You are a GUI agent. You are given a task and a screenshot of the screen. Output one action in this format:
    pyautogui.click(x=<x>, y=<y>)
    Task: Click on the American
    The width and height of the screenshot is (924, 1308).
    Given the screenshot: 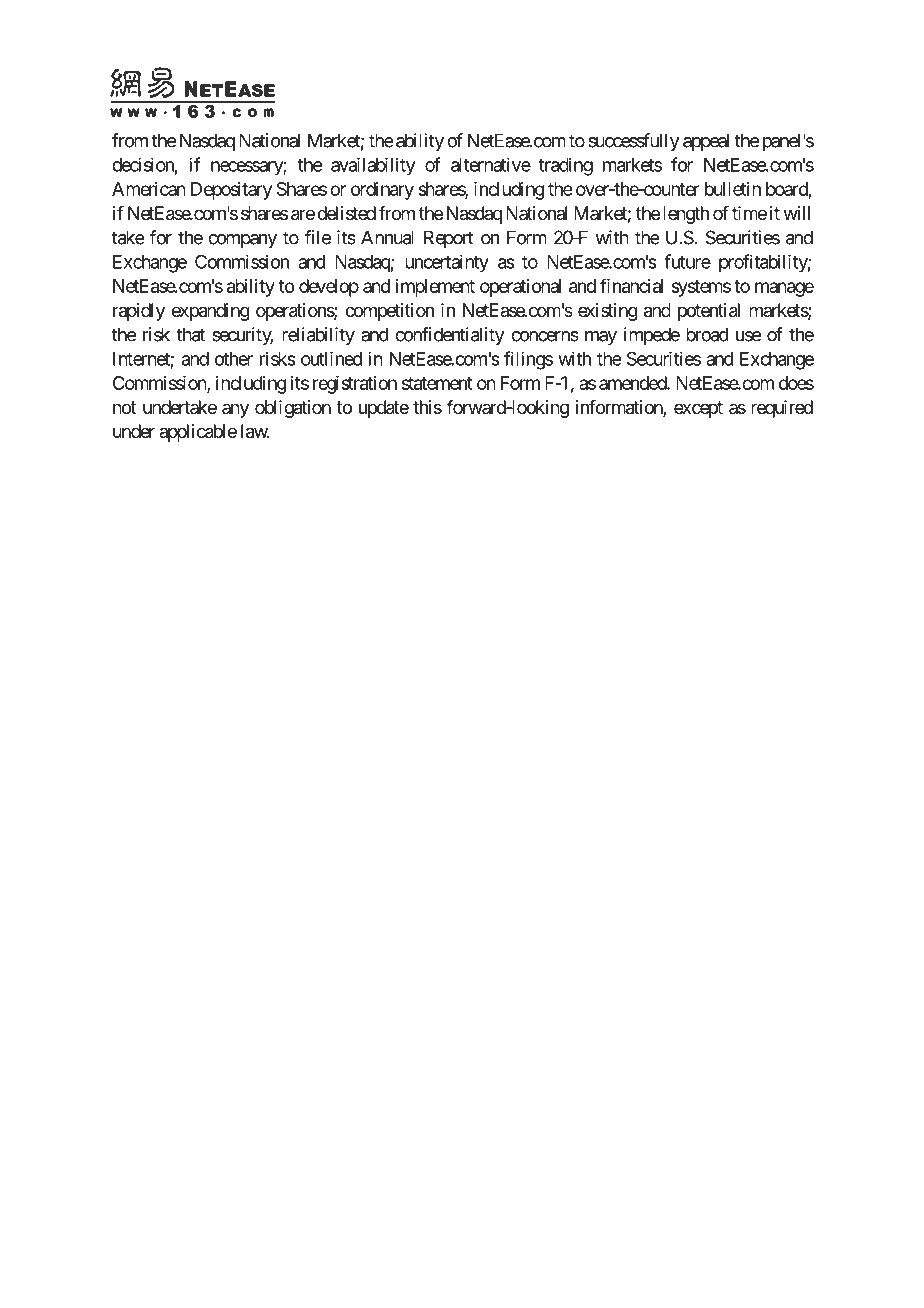 What is the action you would take?
    pyautogui.click(x=149, y=189)
